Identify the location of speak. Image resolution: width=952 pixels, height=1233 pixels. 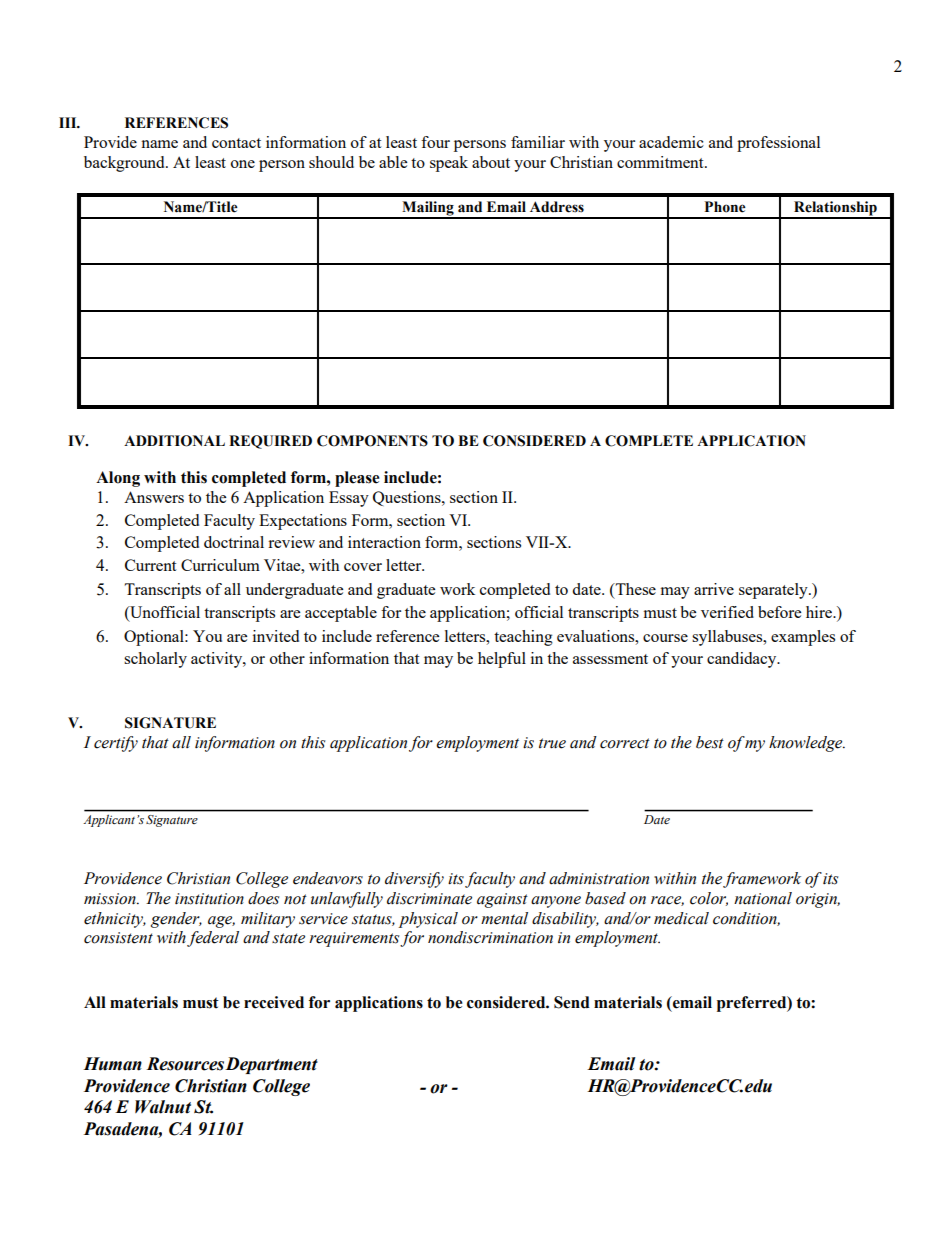
(449, 164).
